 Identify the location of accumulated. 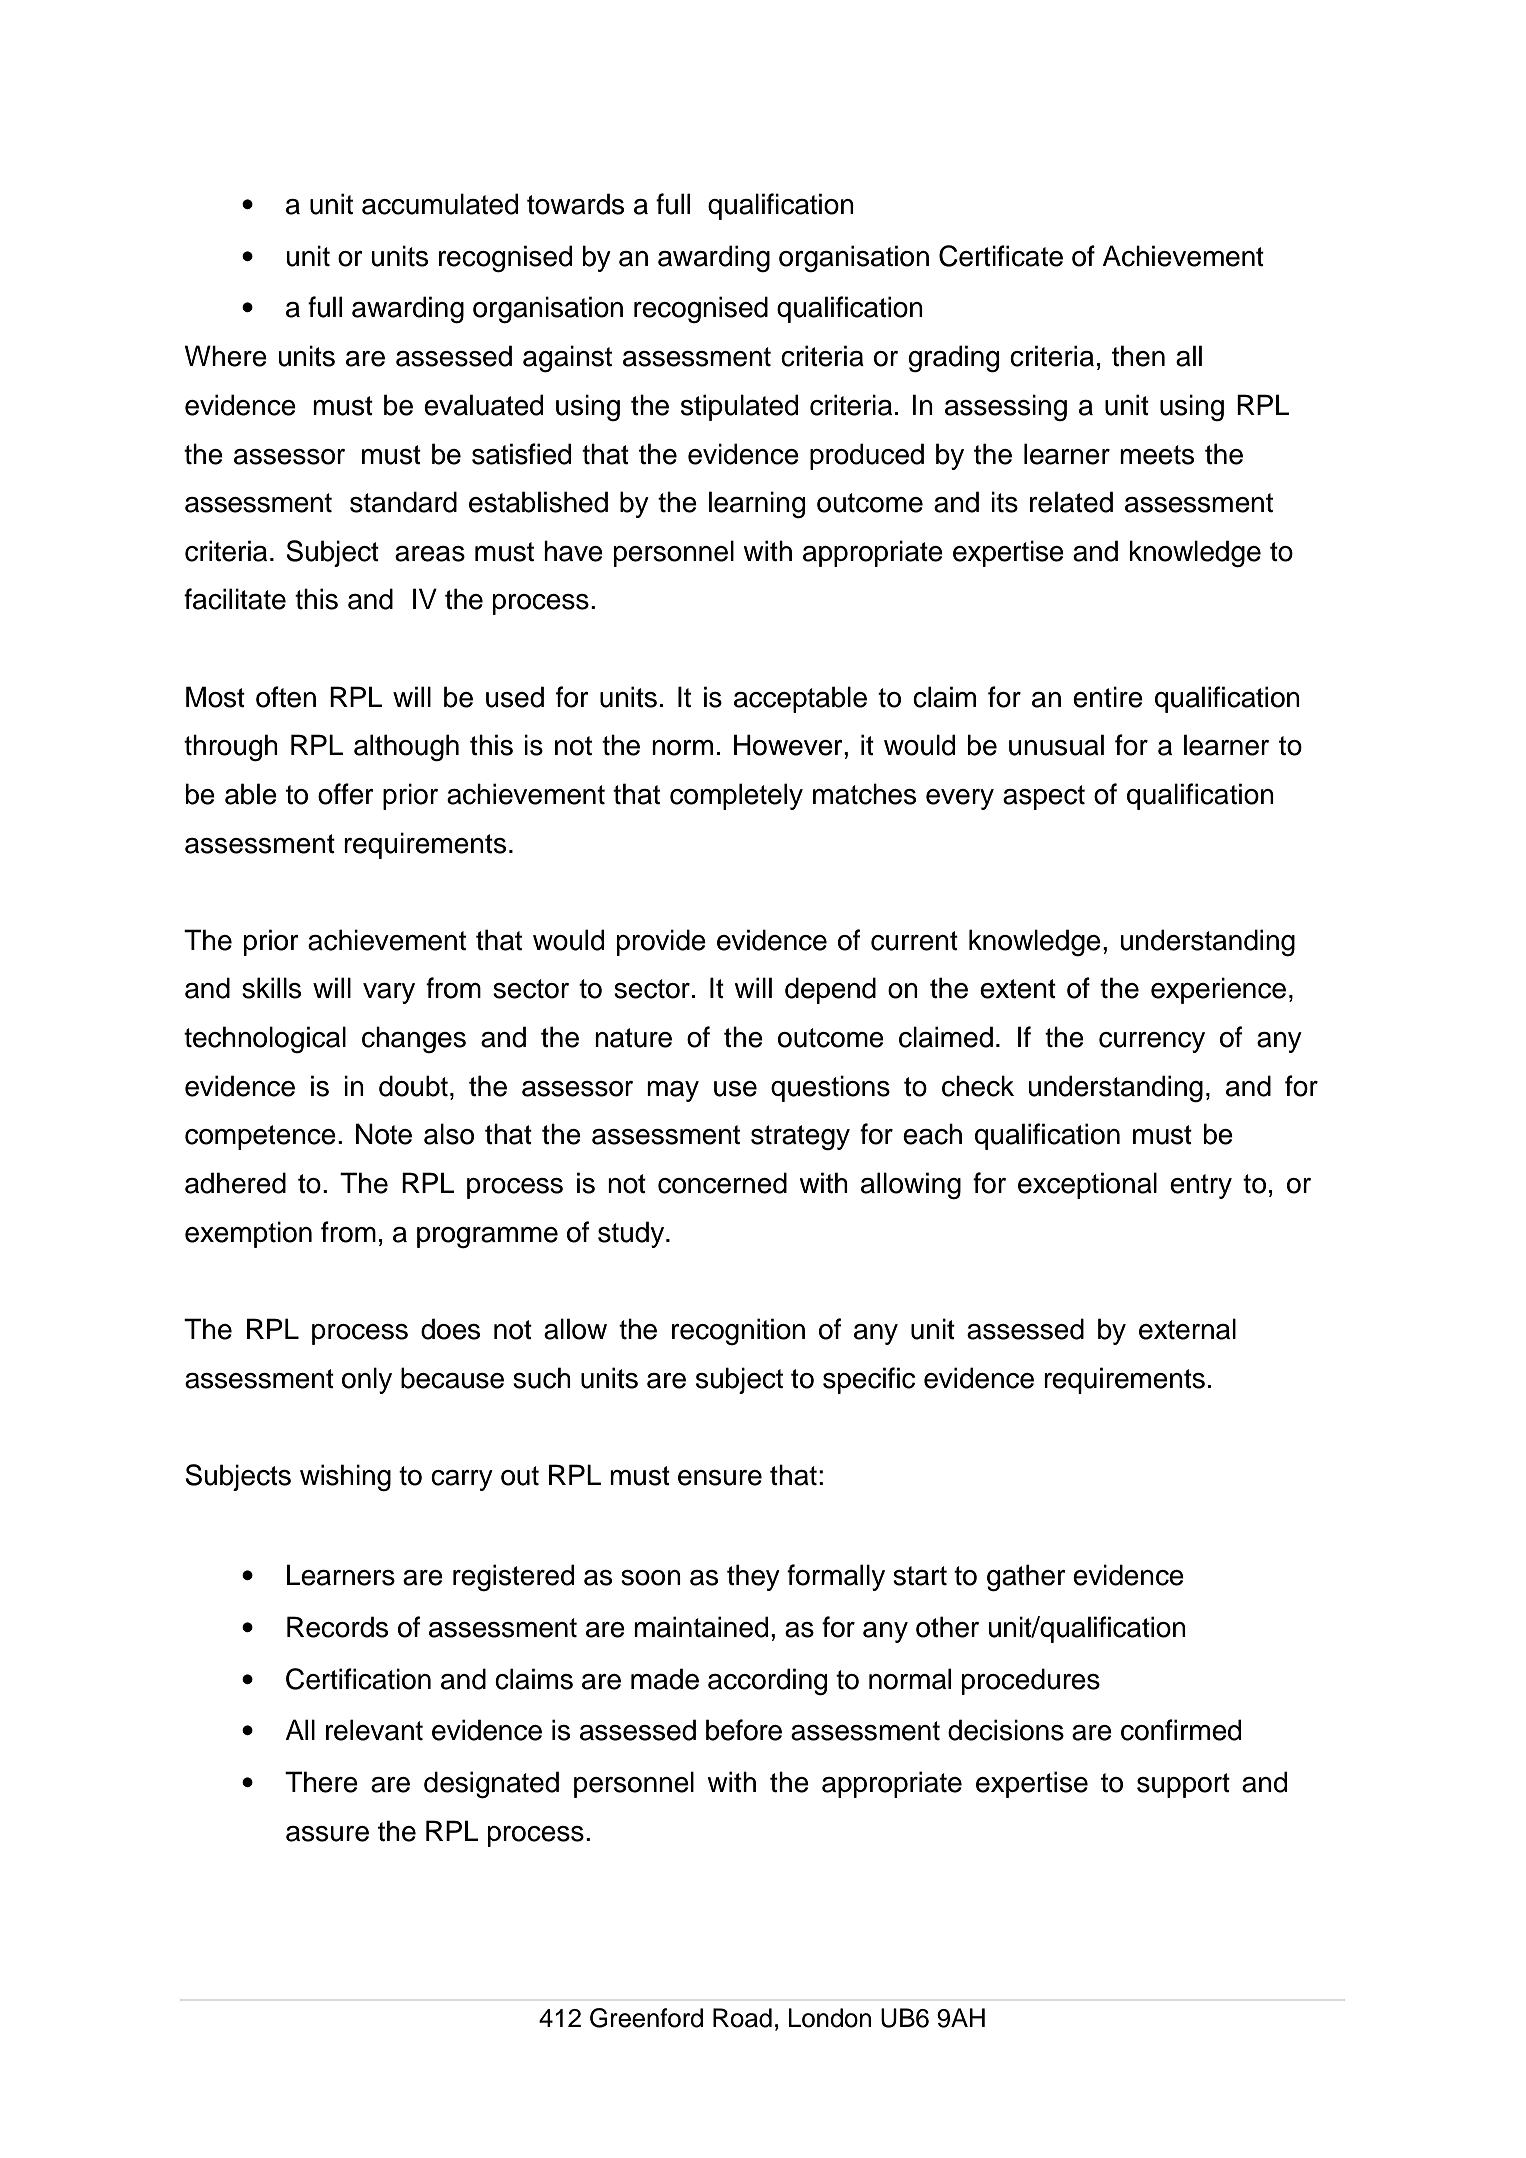
(440, 204).
